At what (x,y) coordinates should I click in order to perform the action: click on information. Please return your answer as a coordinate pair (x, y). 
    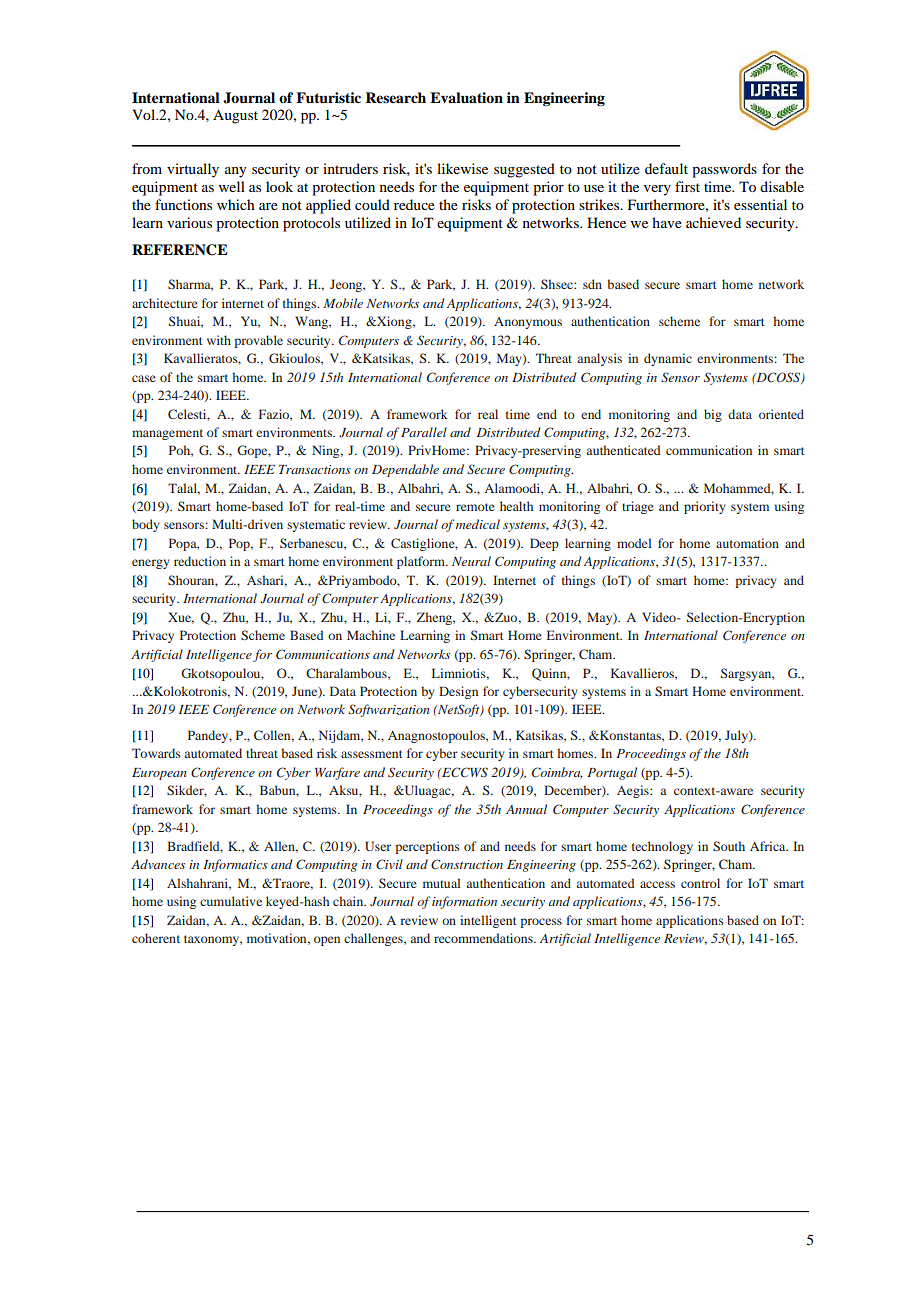
    Looking at the image, I should click on (464, 902).
